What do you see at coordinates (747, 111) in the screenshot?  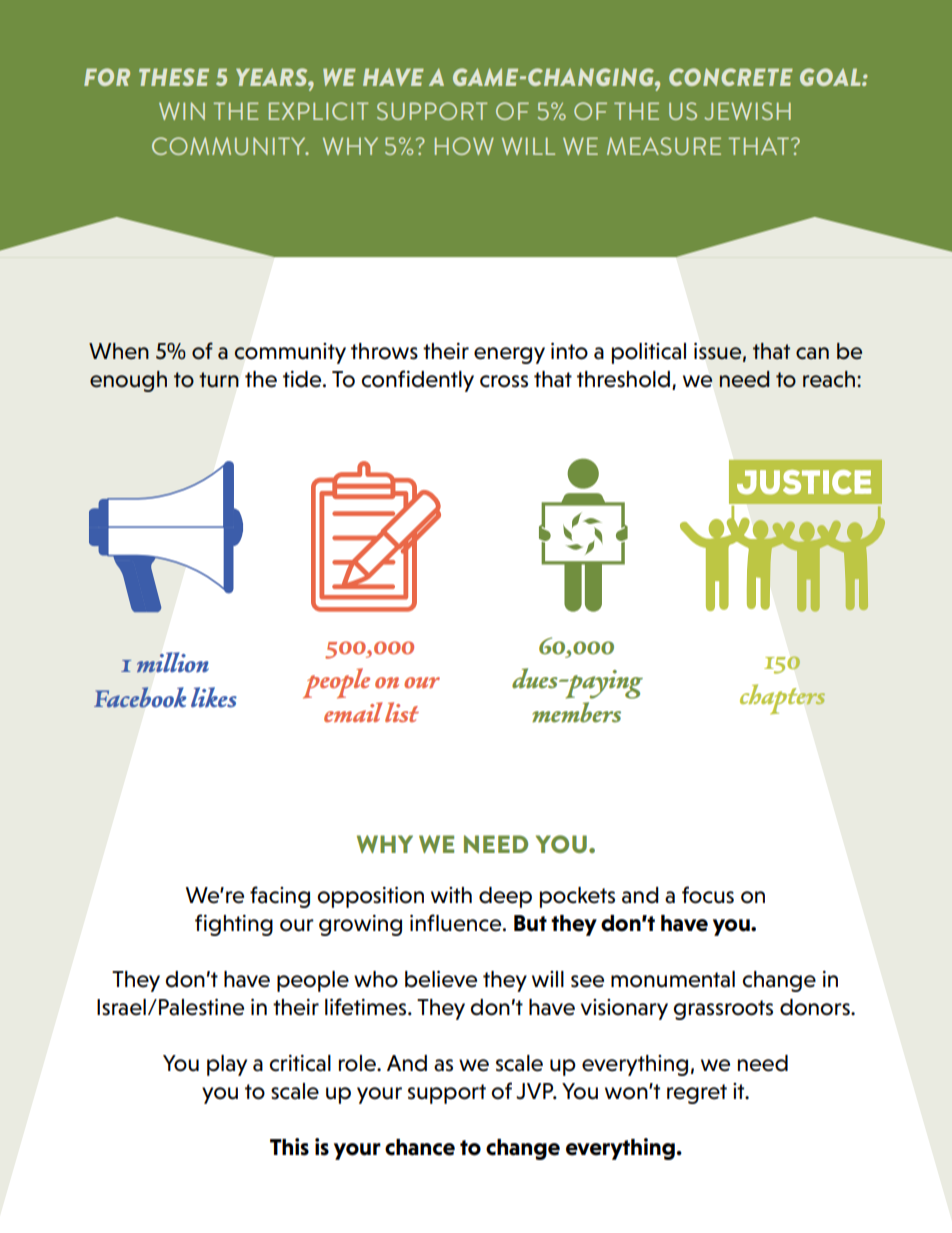 I see `JEWISH` at bounding box center [747, 111].
